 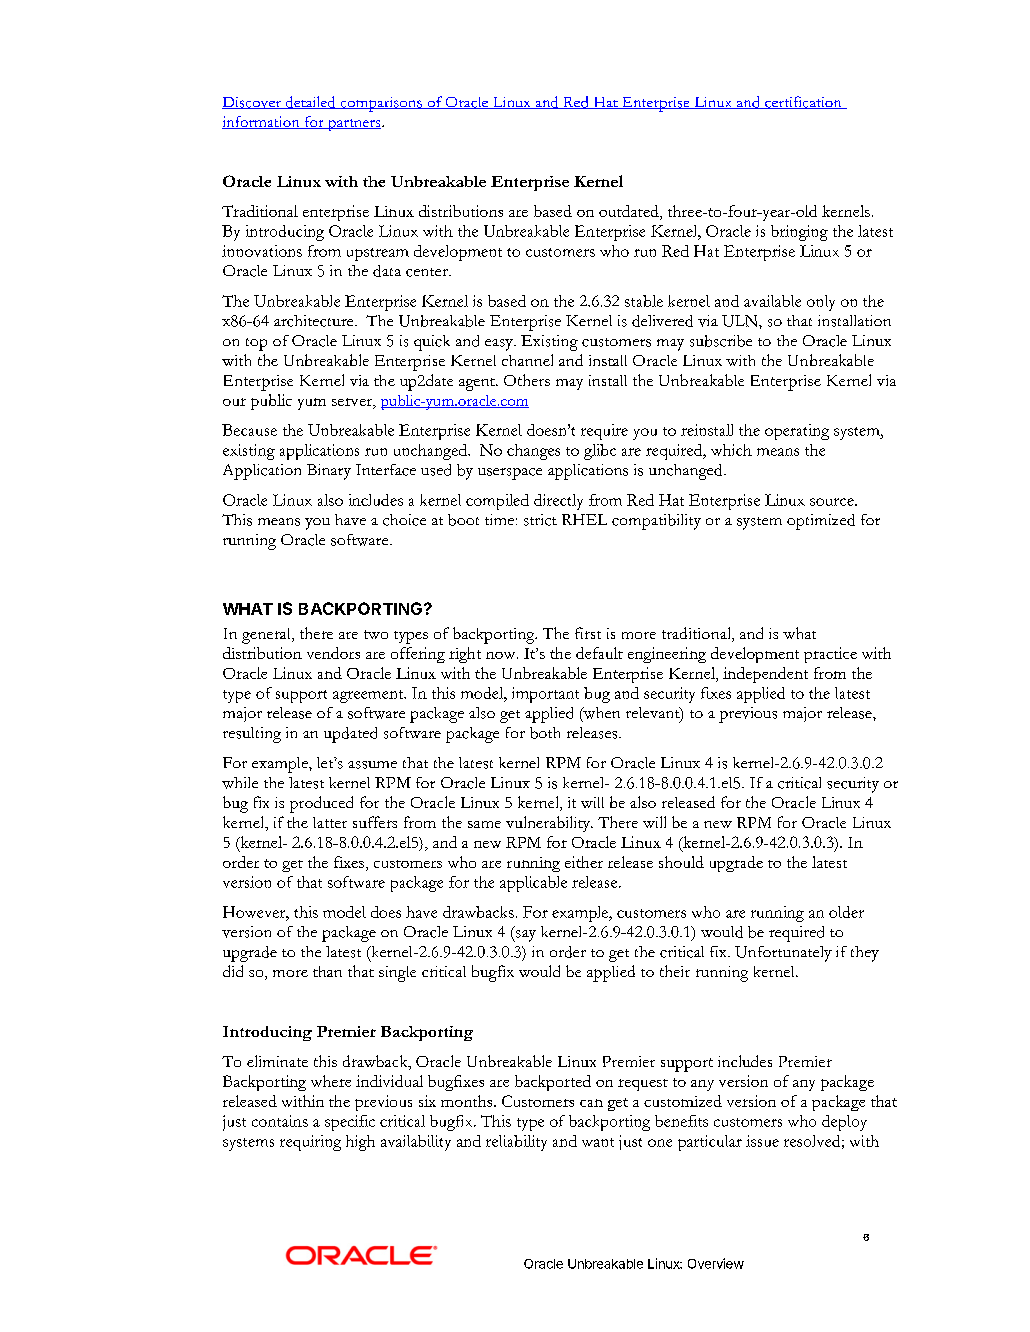 What do you see at coordinates (329, 472) in the page?
I see `Binary` at bounding box center [329, 472].
